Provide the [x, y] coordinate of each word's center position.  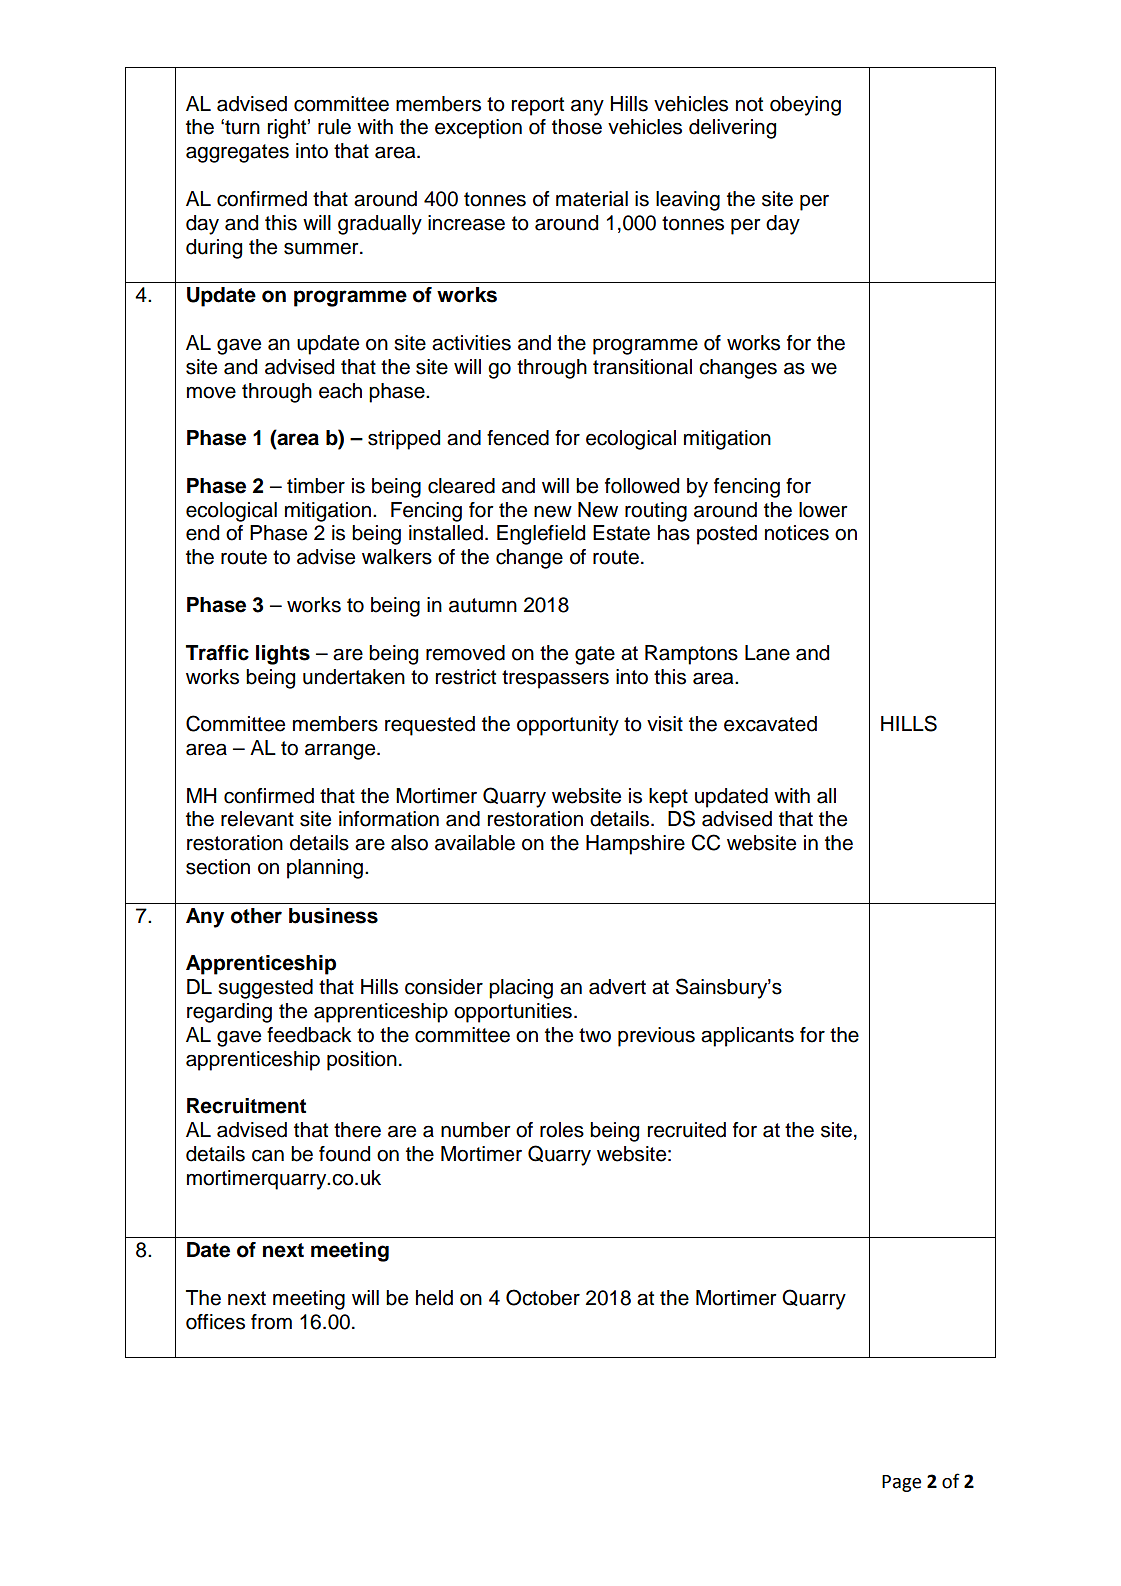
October [543, 1297]
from [271, 1322]
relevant [257, 819]
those [577, 127]
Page [901, 1483]
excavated [770, 724]
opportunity [568, 726]
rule [334, 127]
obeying [805, 106]
